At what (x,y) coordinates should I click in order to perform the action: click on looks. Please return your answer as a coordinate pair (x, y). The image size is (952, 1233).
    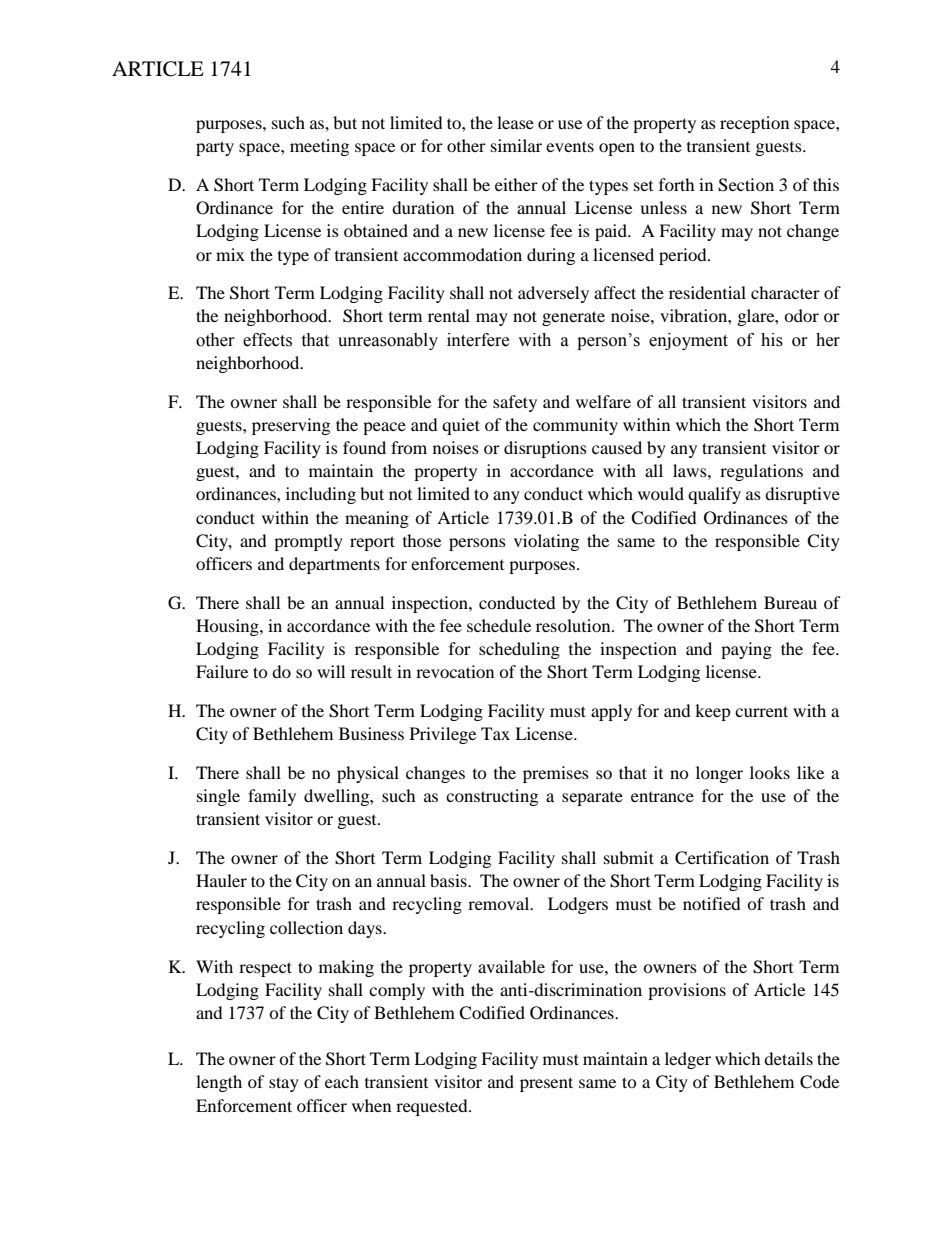
    Looking at the image, I should click on (770, 772).
